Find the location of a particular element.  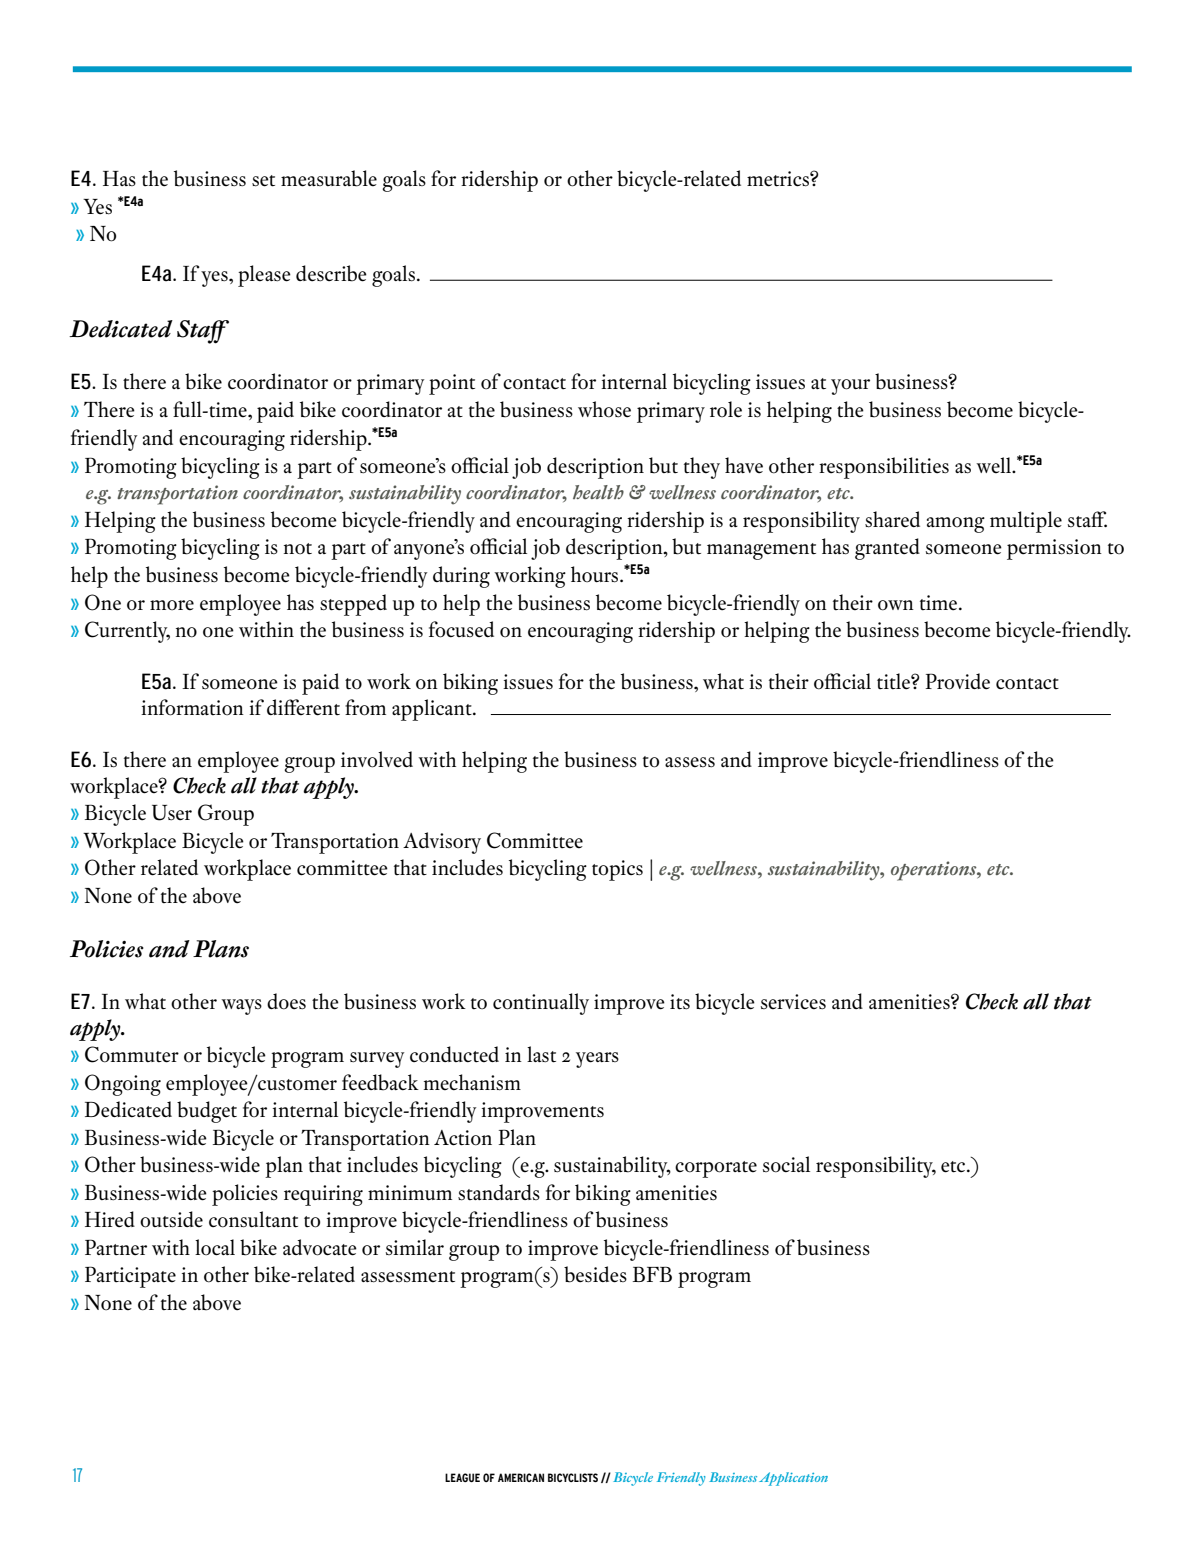

social is located at coordinates (786, 1164).
